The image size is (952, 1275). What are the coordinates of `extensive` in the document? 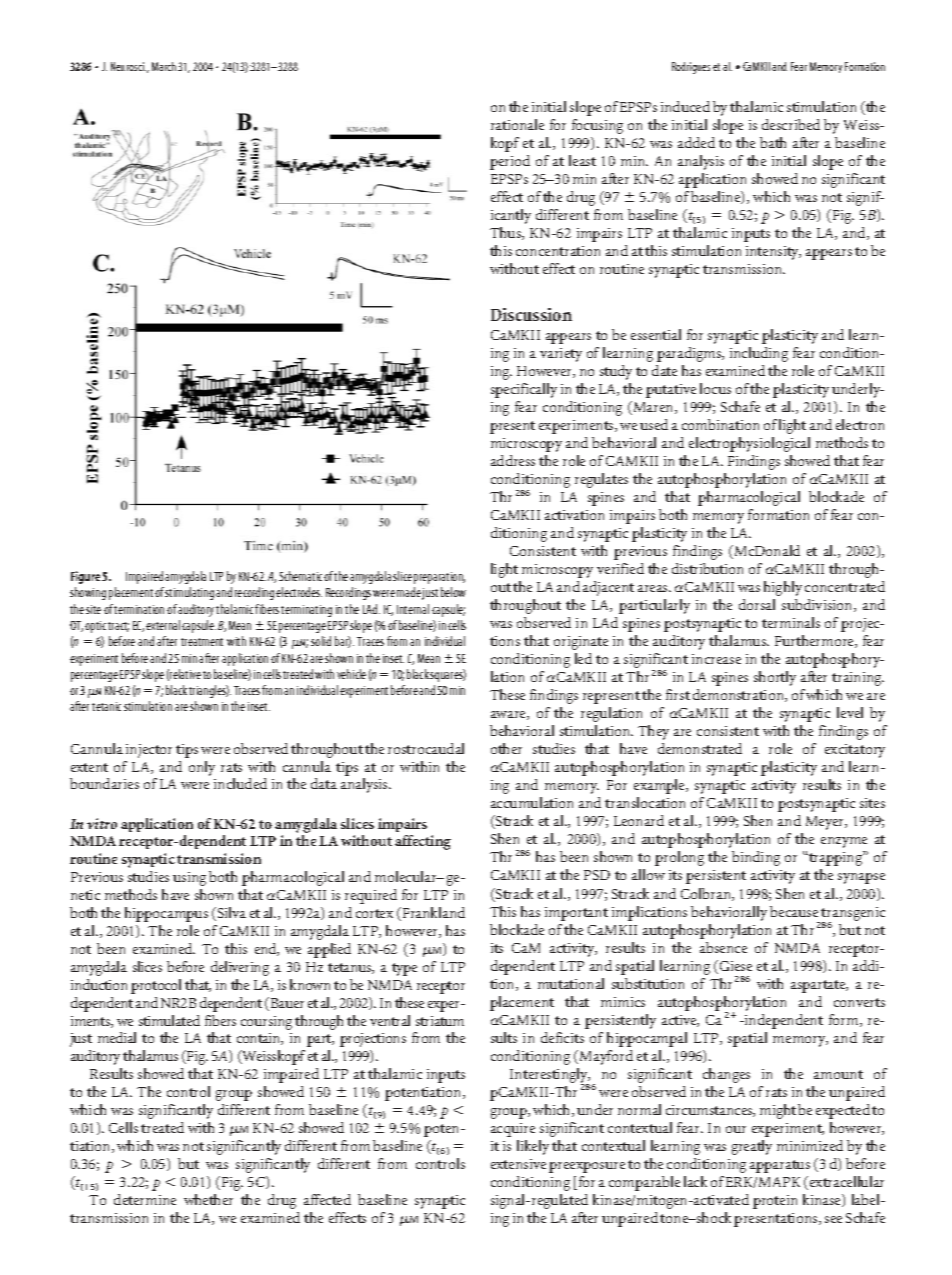 It's located at (518, 1164).
